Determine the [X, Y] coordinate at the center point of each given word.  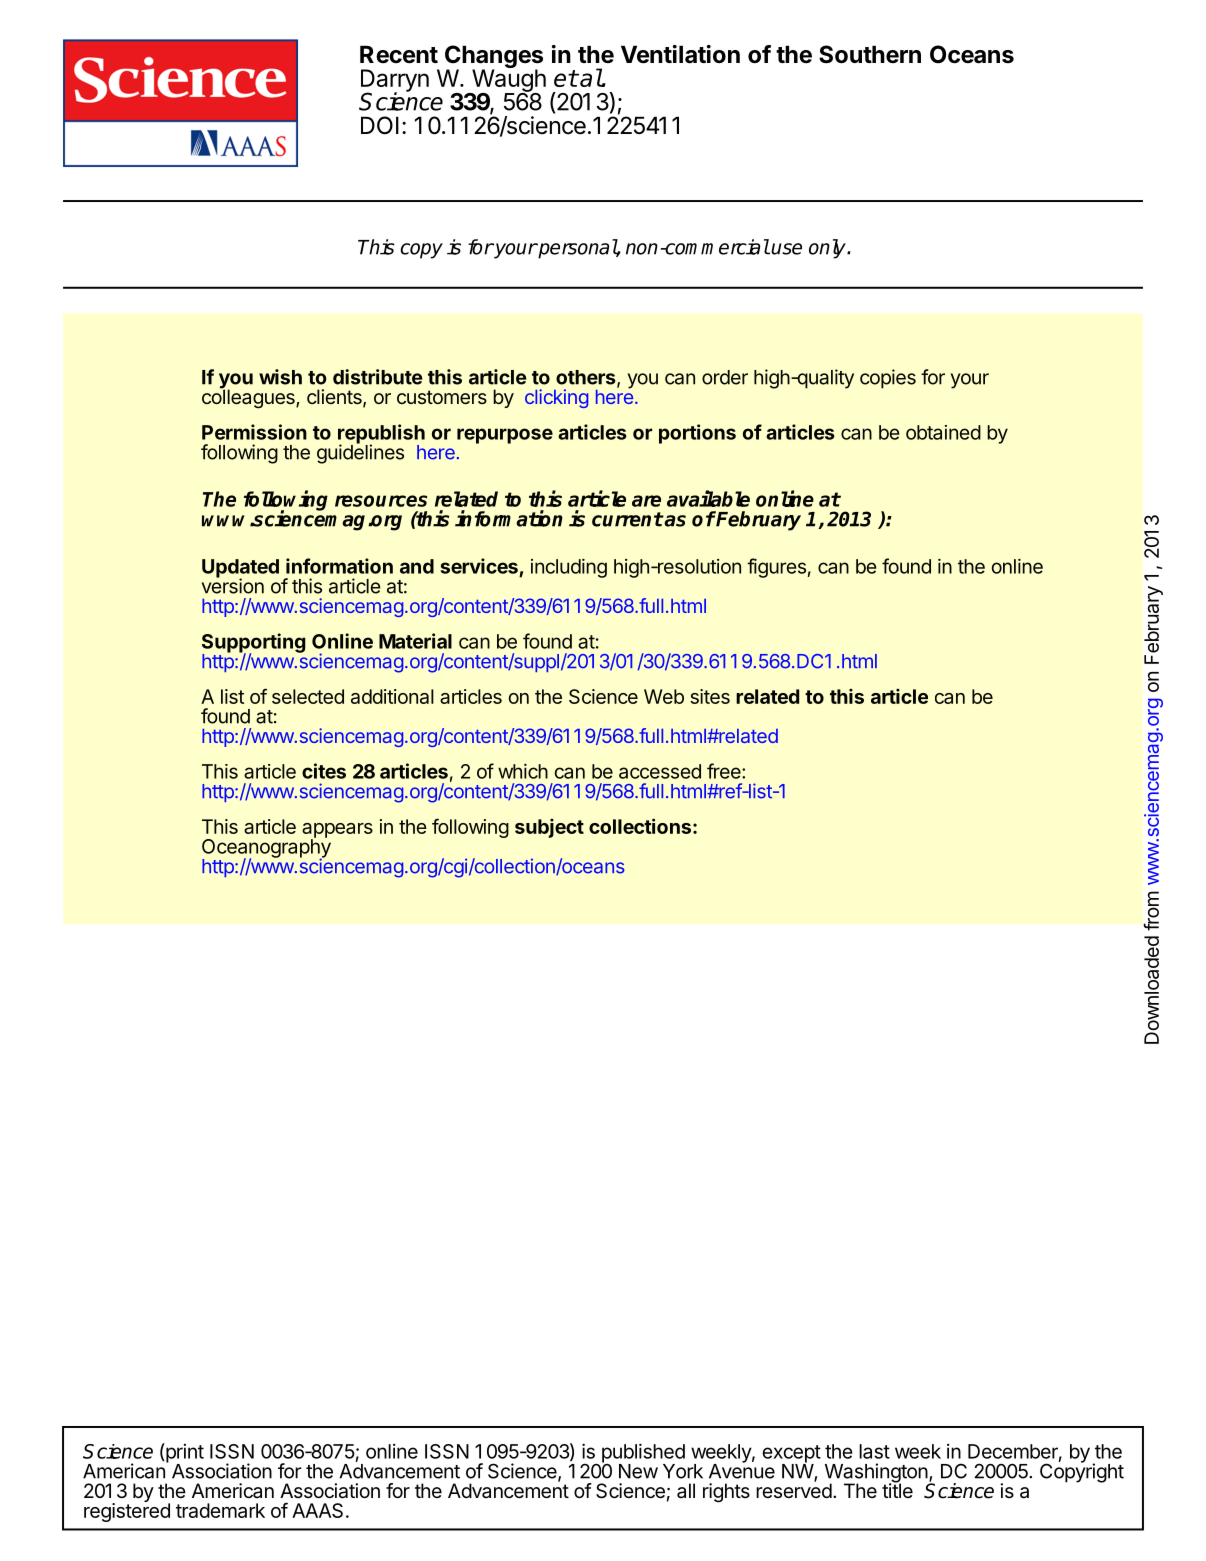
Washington [877, 1474]
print [184, 1454]
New [638, 1471]
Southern [870, 54]
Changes [494, 58]
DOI [380, 125]
